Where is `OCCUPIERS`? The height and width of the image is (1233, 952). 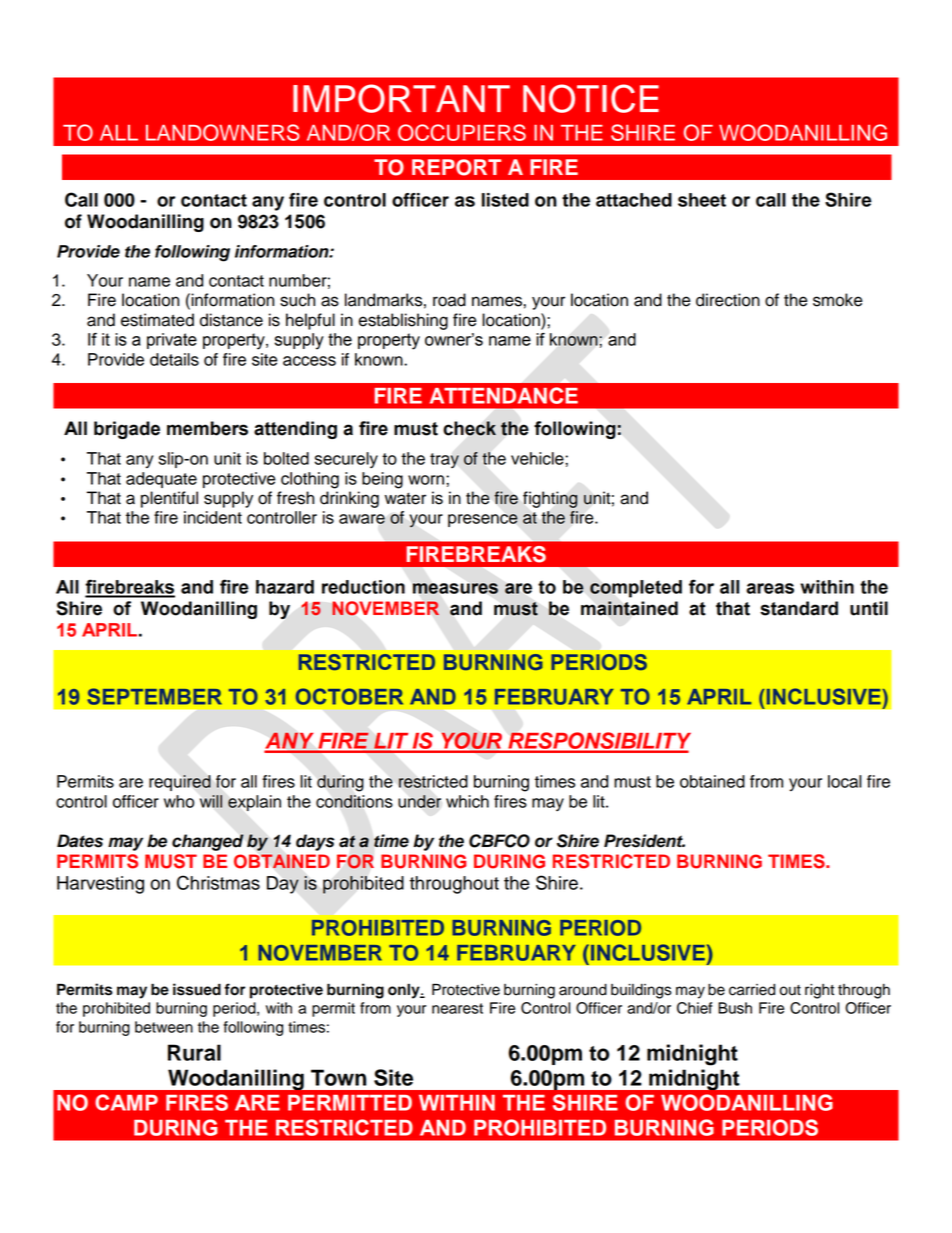
OCCUPIERS is located at coordinates (462, 132).
